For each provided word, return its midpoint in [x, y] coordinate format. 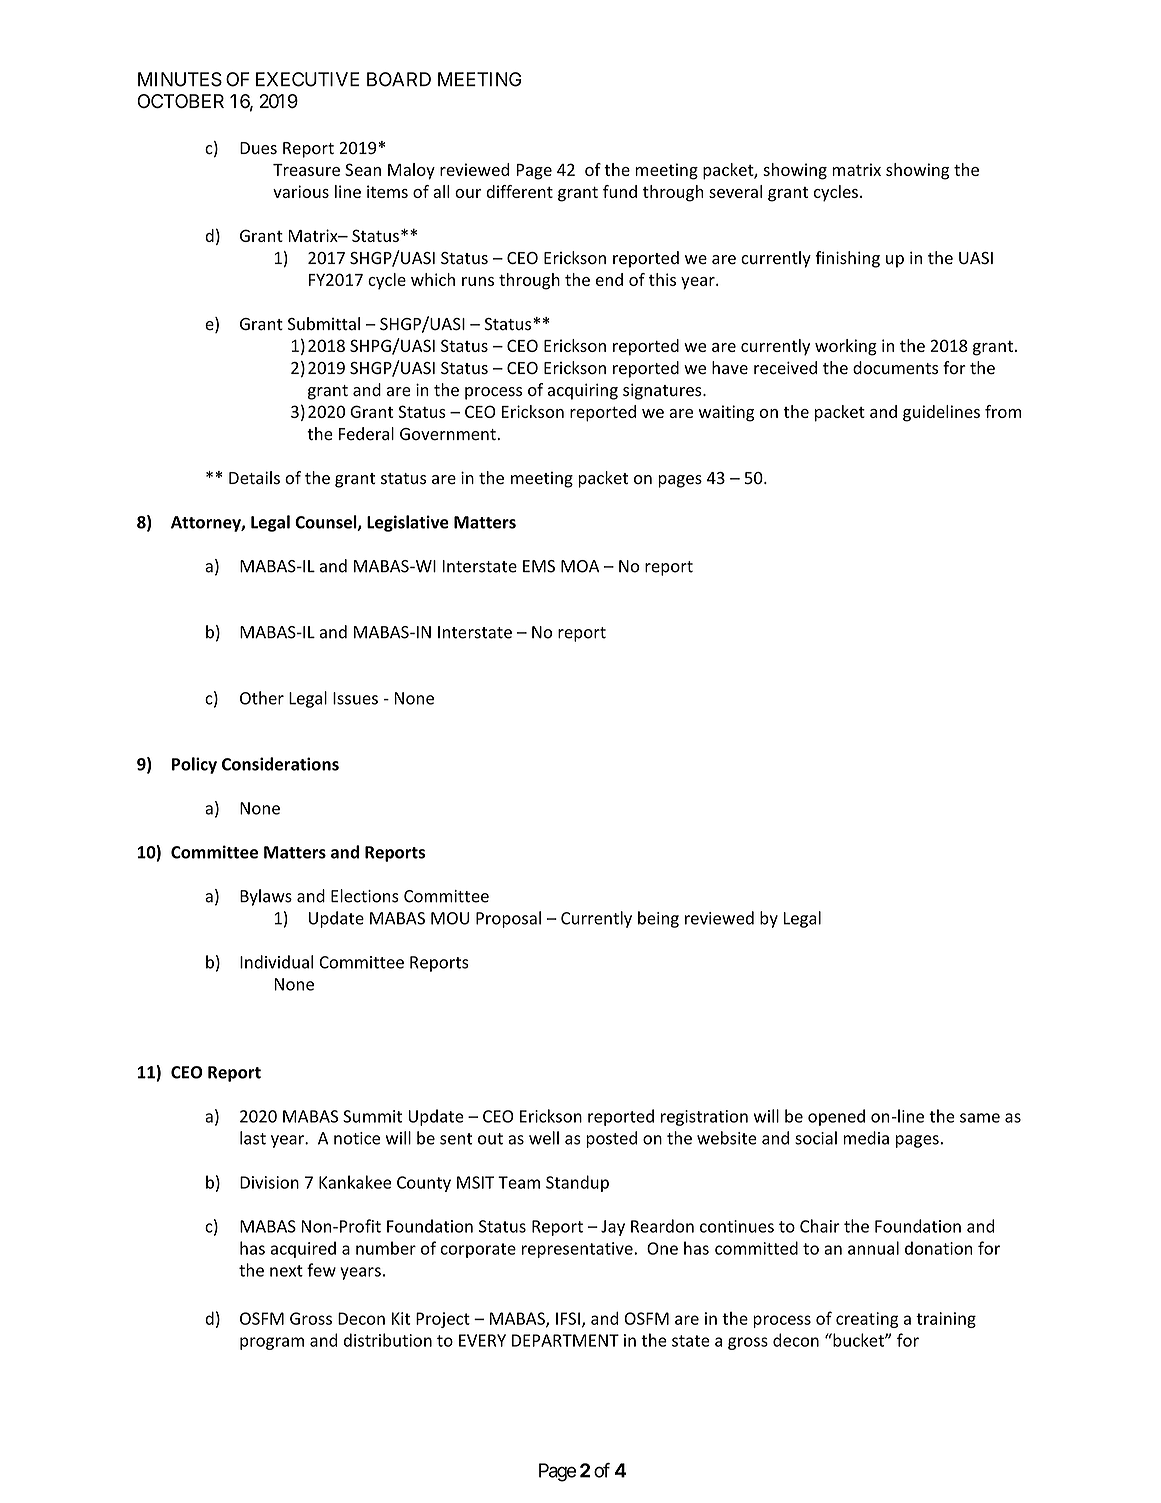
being [658, 919]
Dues [258, 148]
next [286, 1271]
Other [262, 698]
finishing [847, 259]
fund [620, 191]
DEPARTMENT [565, 1340]
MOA [580, 566]
